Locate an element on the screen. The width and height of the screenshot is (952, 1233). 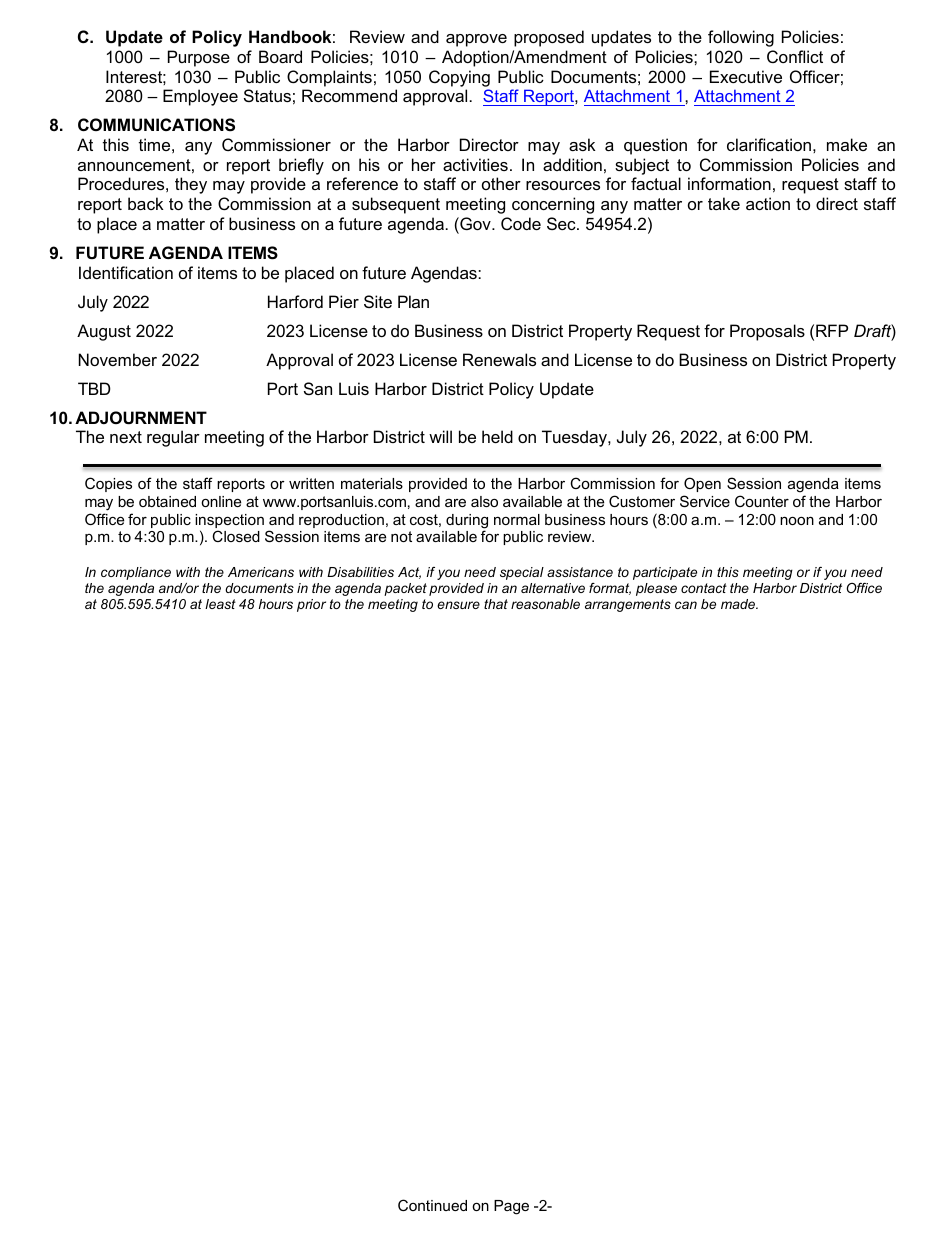
regular is located at coordinates (173, 438).
